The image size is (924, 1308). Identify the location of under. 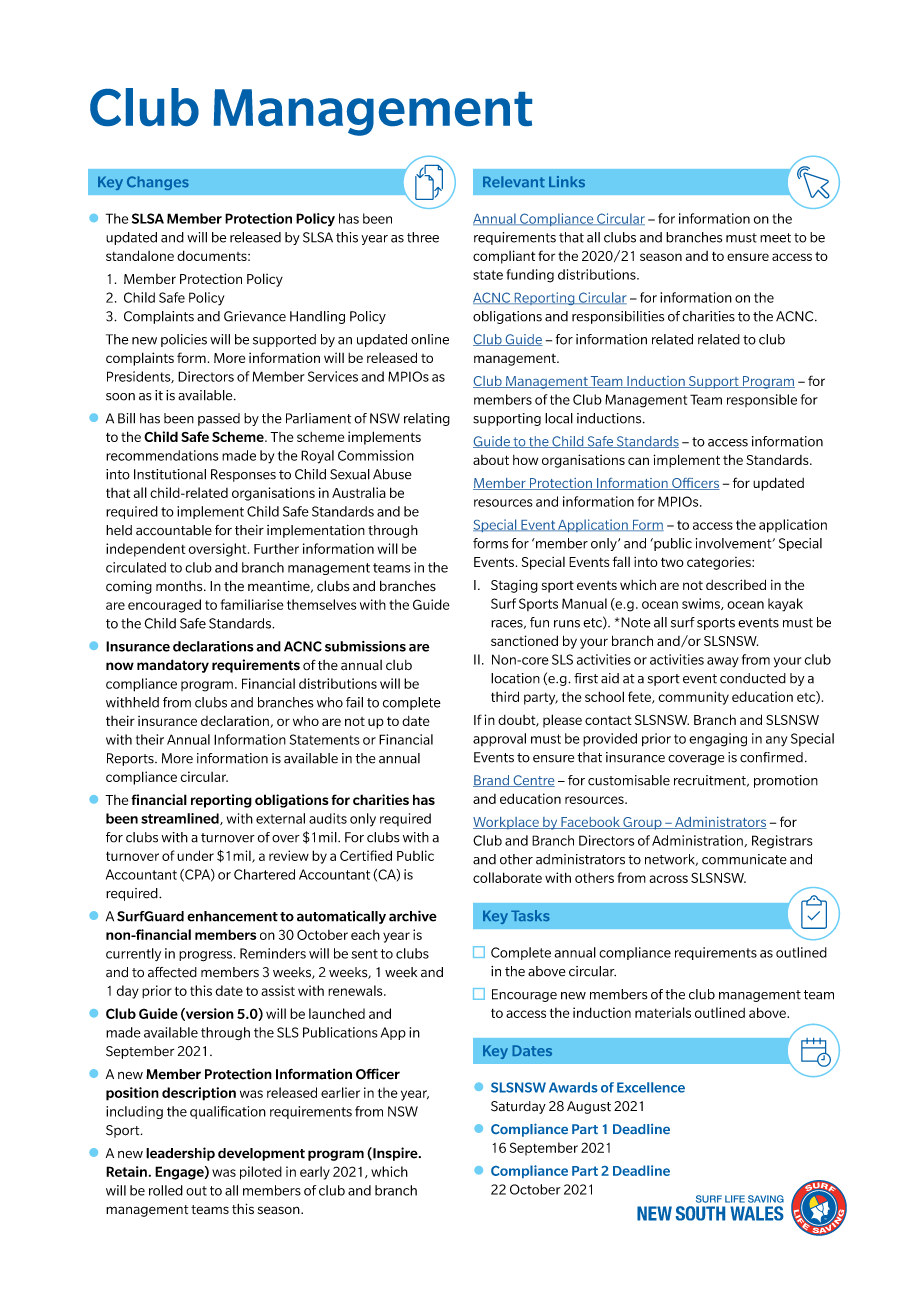
(195, 855).
